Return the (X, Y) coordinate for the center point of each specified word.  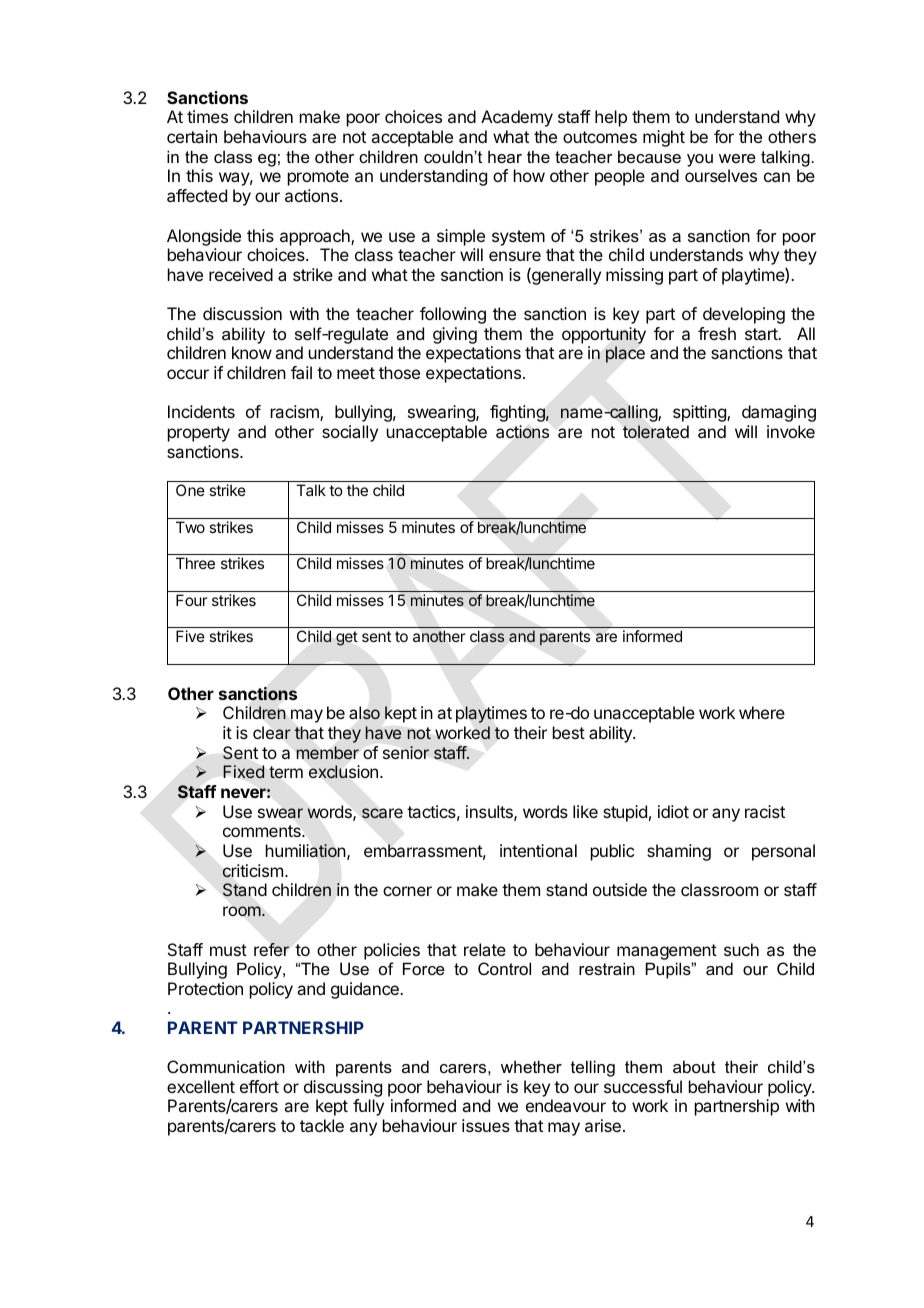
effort (259, 1086)
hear (505, 156)
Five (190, 636)
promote (318, 178)
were (737, 158)
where (762, 712)
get (347, 638)
